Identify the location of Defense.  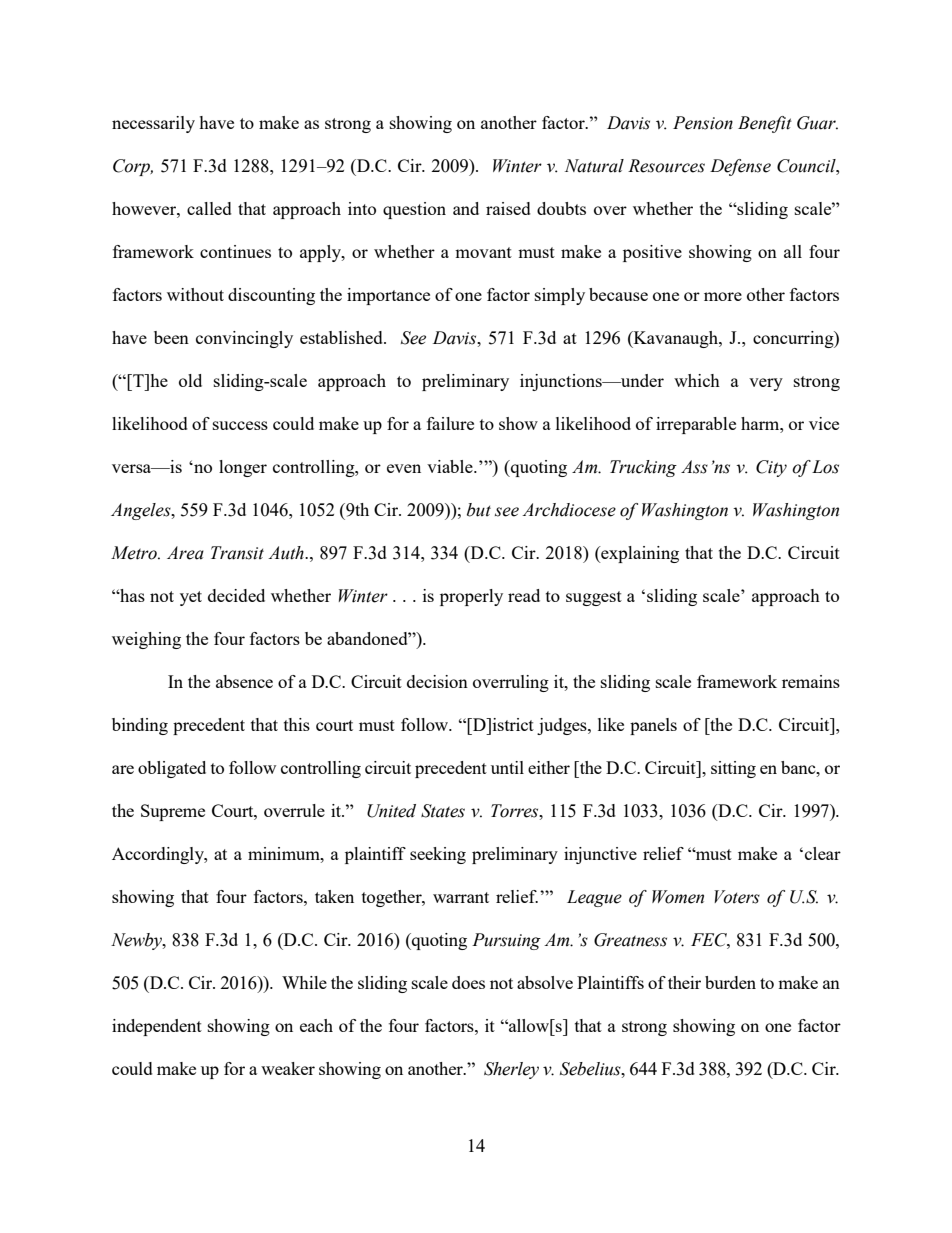
(740, 167).
